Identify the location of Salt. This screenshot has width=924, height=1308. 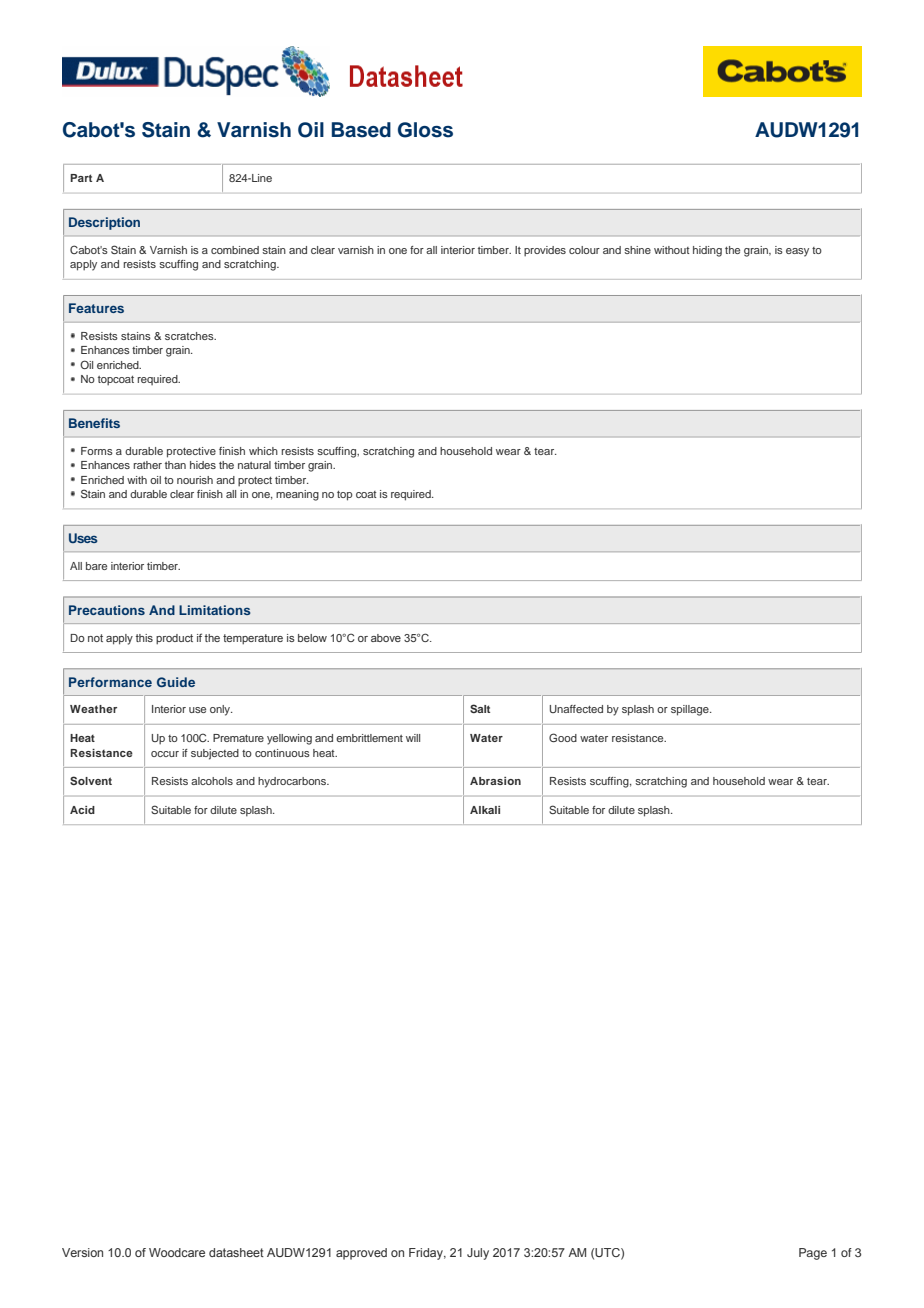
(480, 708).
